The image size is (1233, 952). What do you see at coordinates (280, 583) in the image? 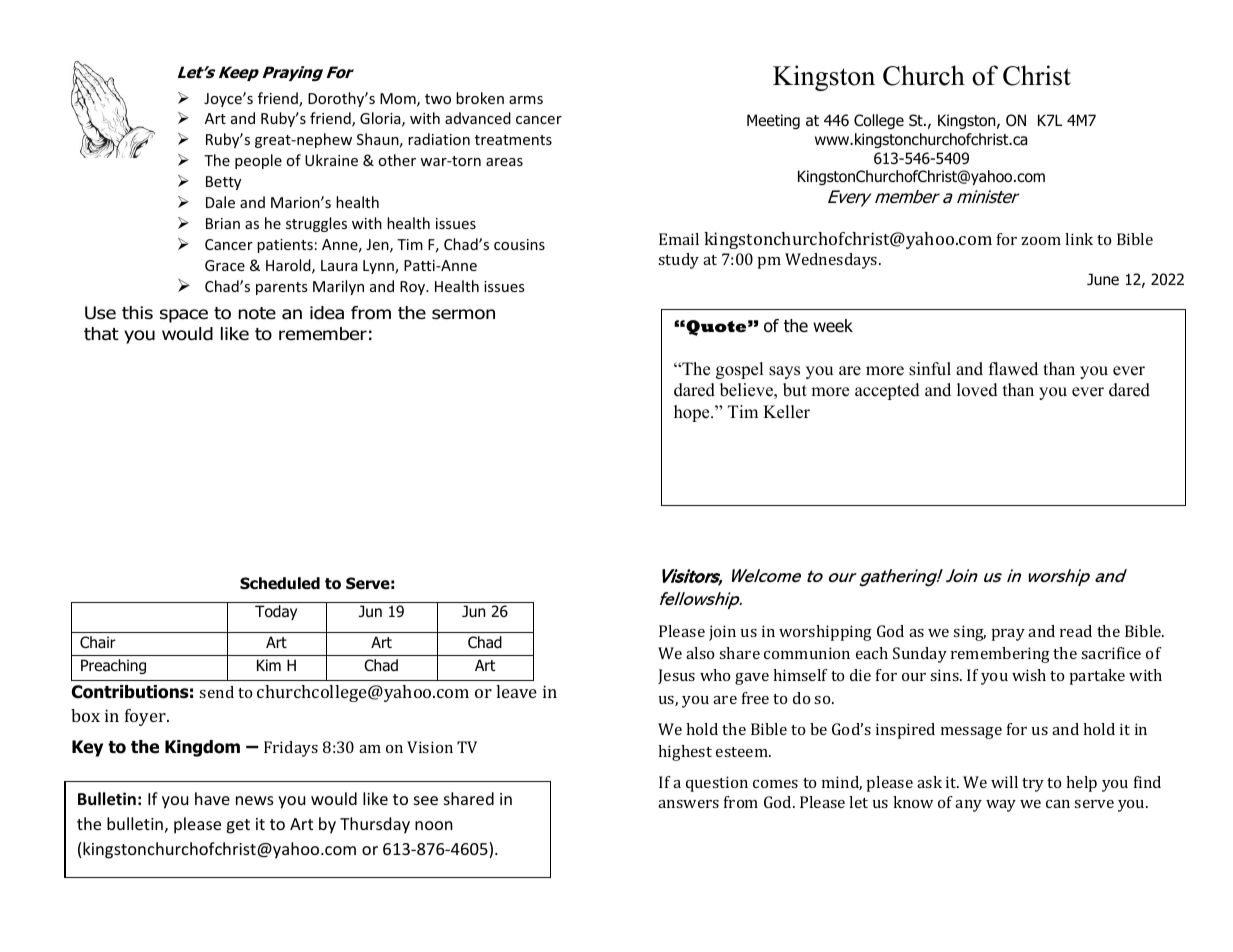
I see `Scheduled` at bounding box center [280, 583].
